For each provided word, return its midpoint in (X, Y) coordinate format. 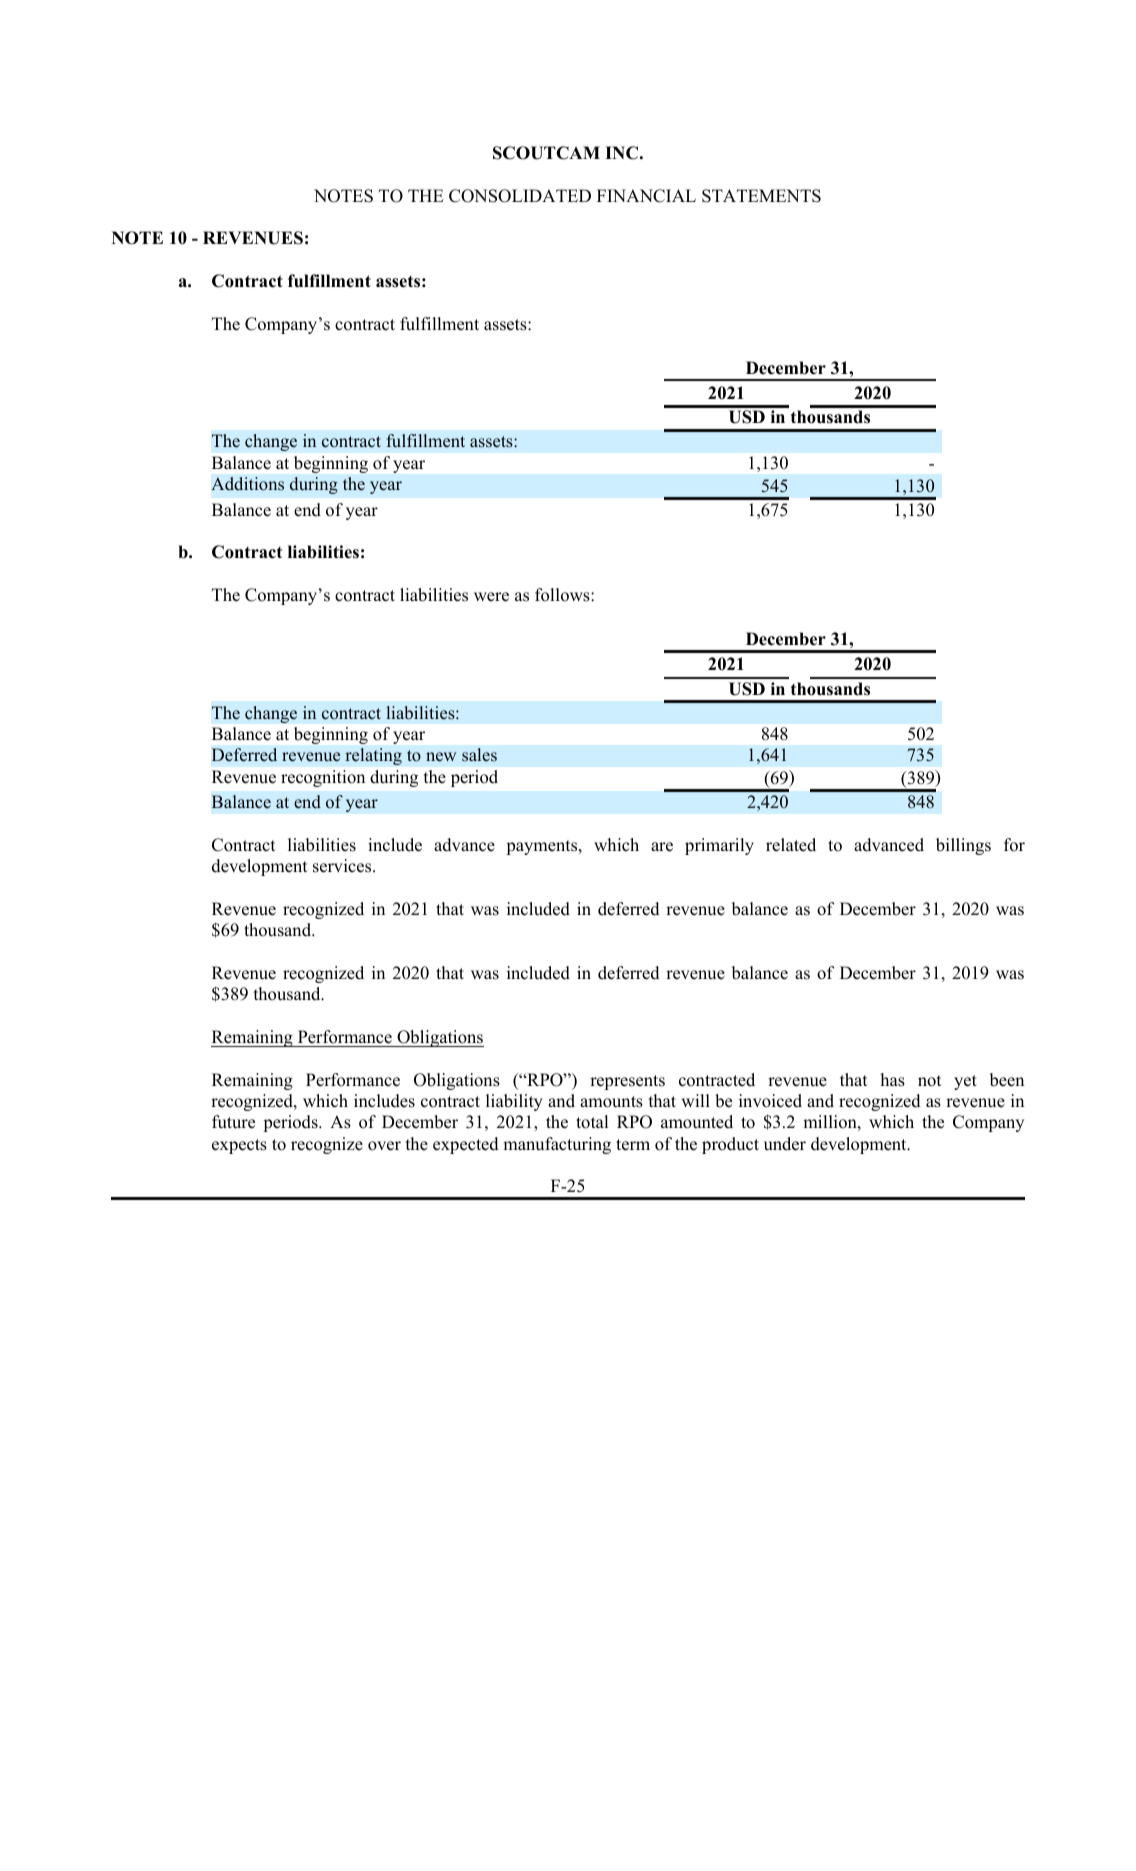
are (662, 847)
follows (563, 595)
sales (479, 755)
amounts (611, 1102)
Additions (247, 484)
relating (373, 756)
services (343, 866)
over (384, 1146)
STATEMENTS (761, 196)
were (491, 597)
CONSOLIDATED (520, 196)
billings (963, 846)
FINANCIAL (646, 196)
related (791, 845)
